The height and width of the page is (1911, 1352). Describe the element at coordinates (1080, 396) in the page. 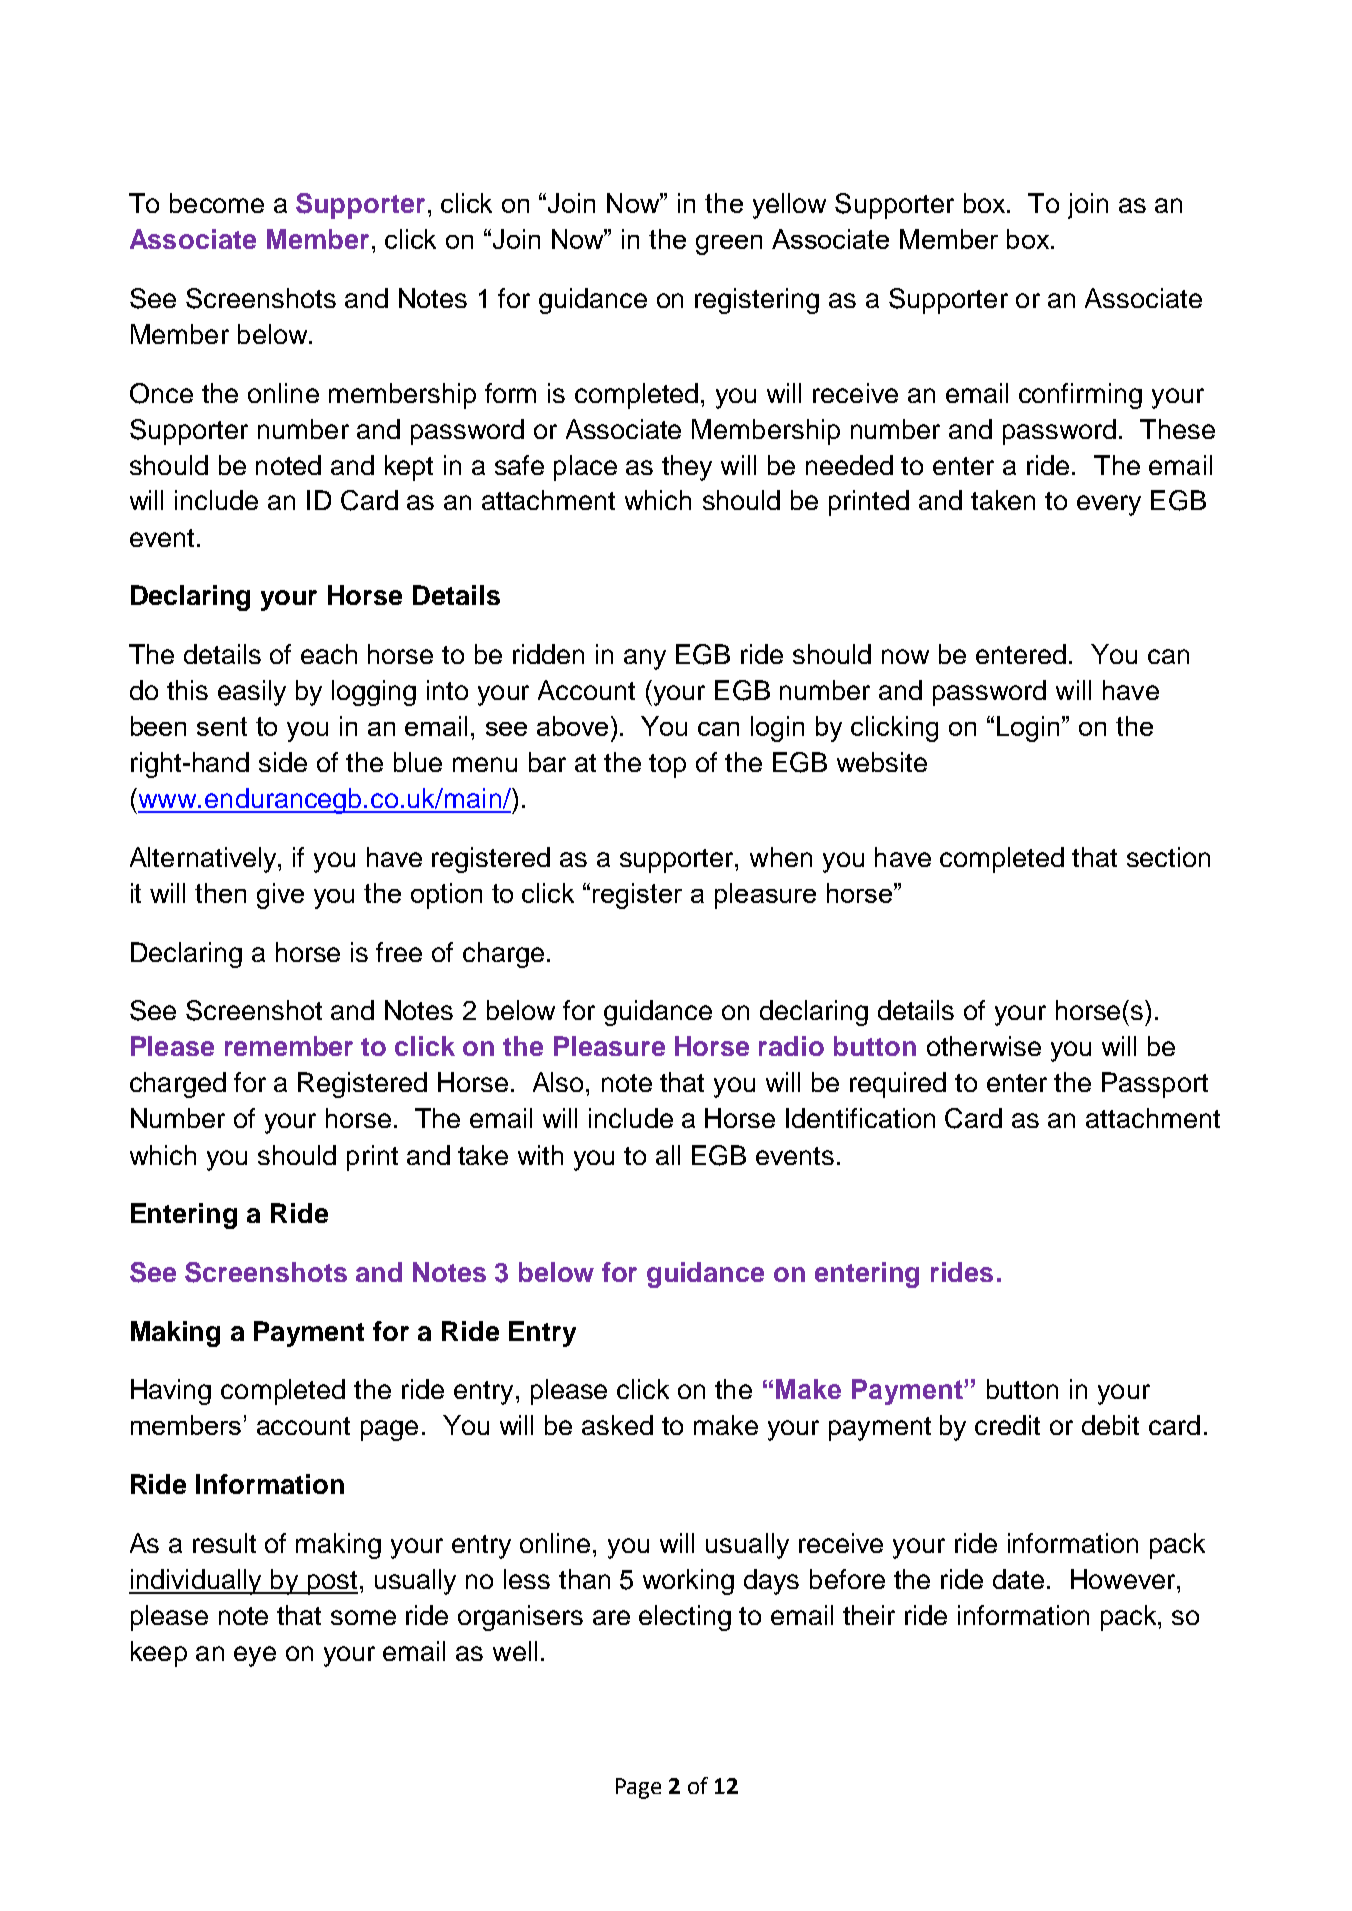

I see `confirming` at that location.
